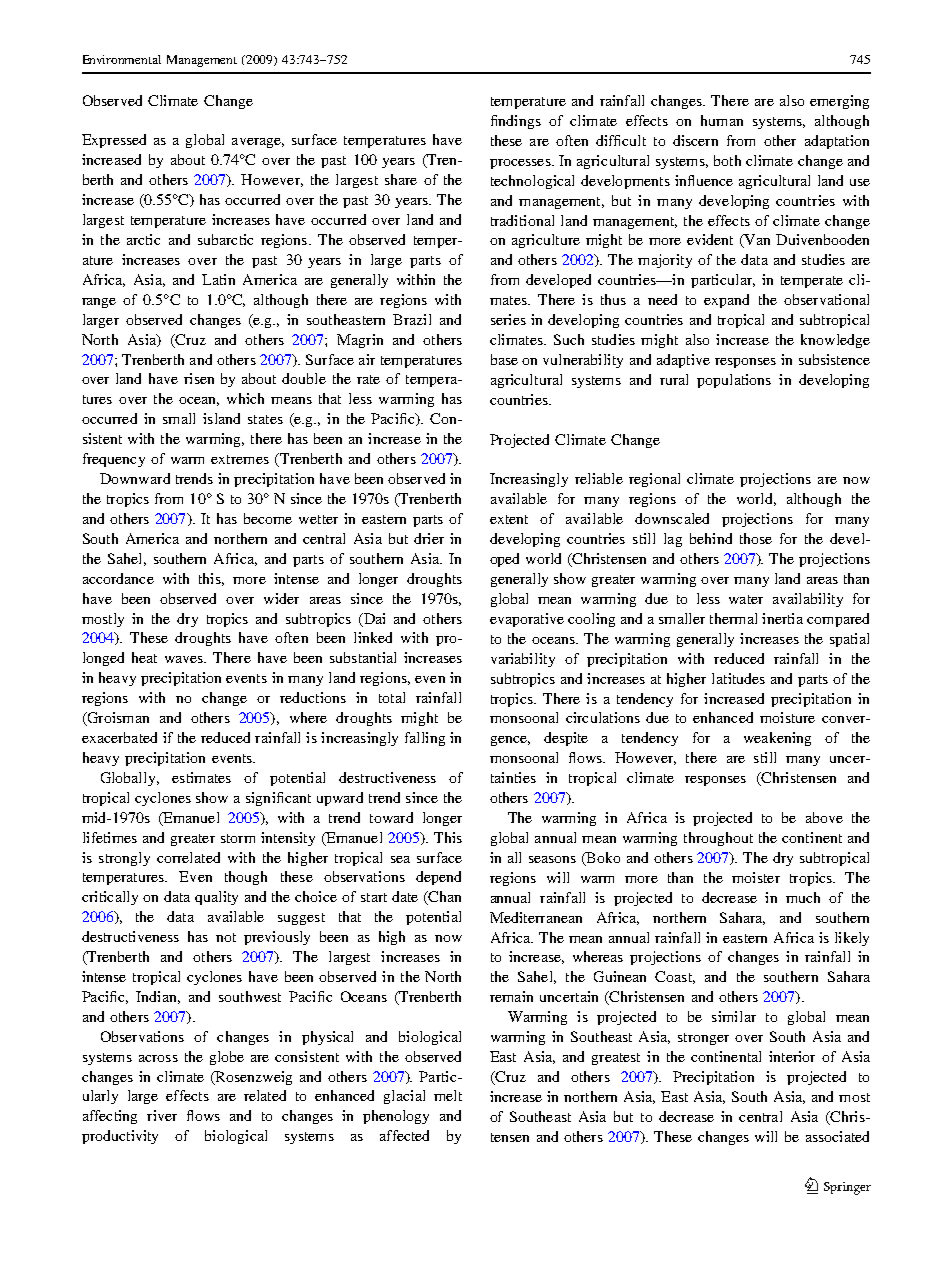  I want to click on populations, so click(734, 381).
